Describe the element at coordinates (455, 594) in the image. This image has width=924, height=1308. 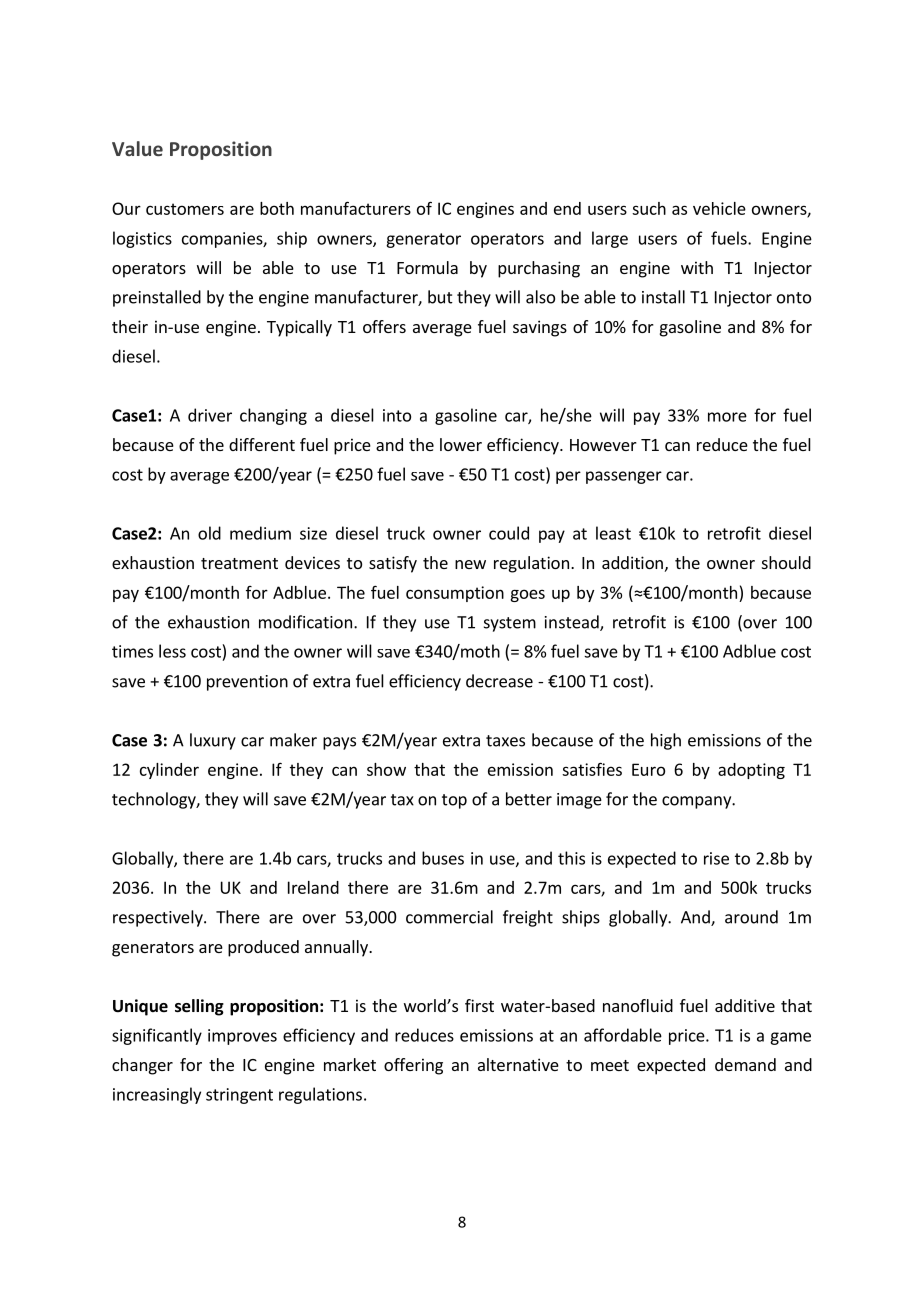
I see `consumption` at that location.
